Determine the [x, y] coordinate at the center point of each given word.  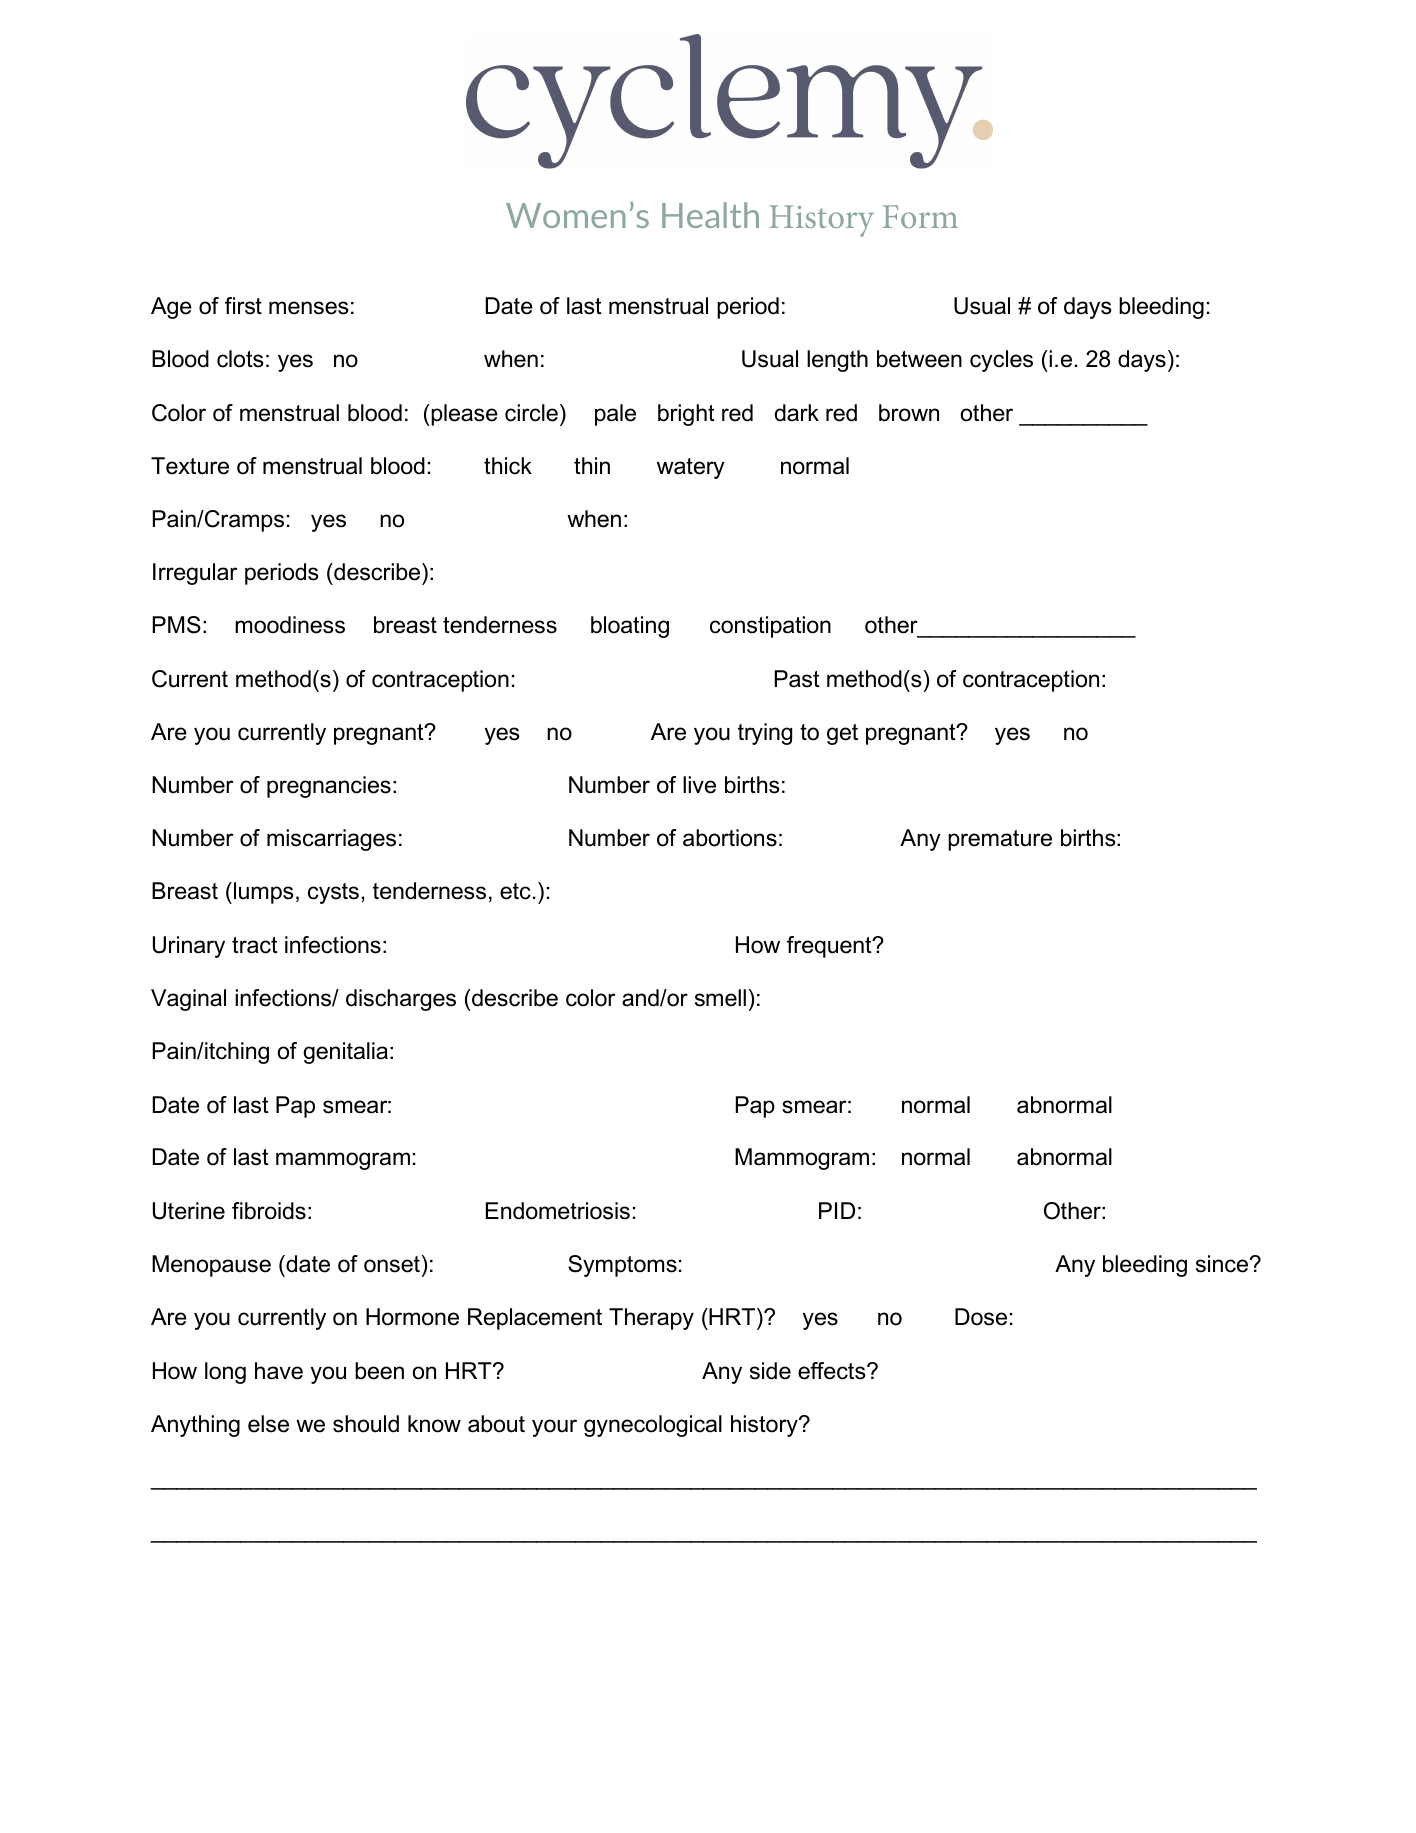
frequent [830, 947]
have [279, 1371]
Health [710, 215]
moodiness [290, 625]
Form [920, 216]
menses [309, 308]
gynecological [653, 1426]
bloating [630, 627]
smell [720, 998]
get [842, 734]
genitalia [345, 1053]
